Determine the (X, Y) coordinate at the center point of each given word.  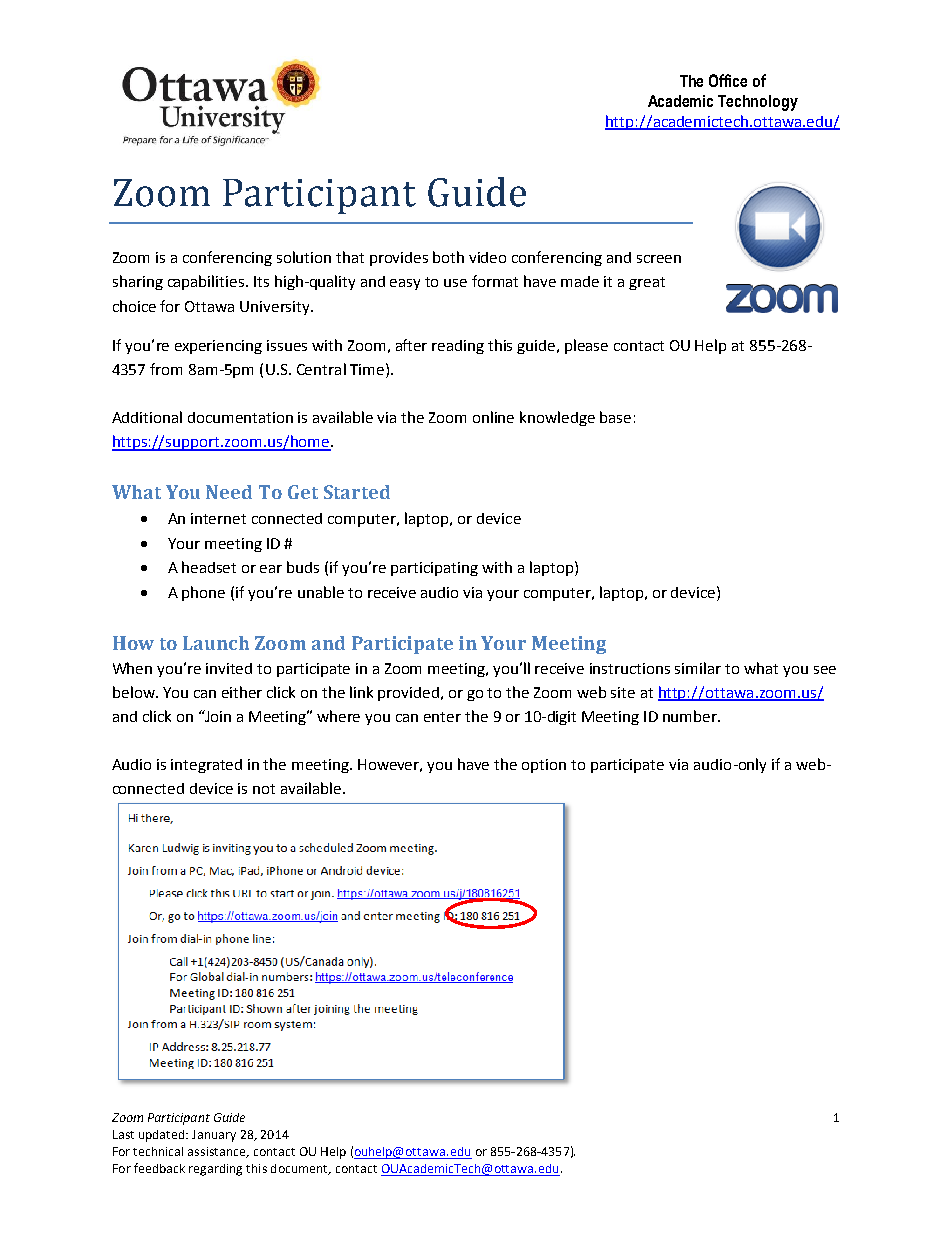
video (487, 257)
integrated (206, 766)
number (691, 716)
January (214, 1136)
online (493, 417)
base (615, 417)
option (544, 766)
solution (304, 257)
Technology (758, 103)
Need (229, 492)
